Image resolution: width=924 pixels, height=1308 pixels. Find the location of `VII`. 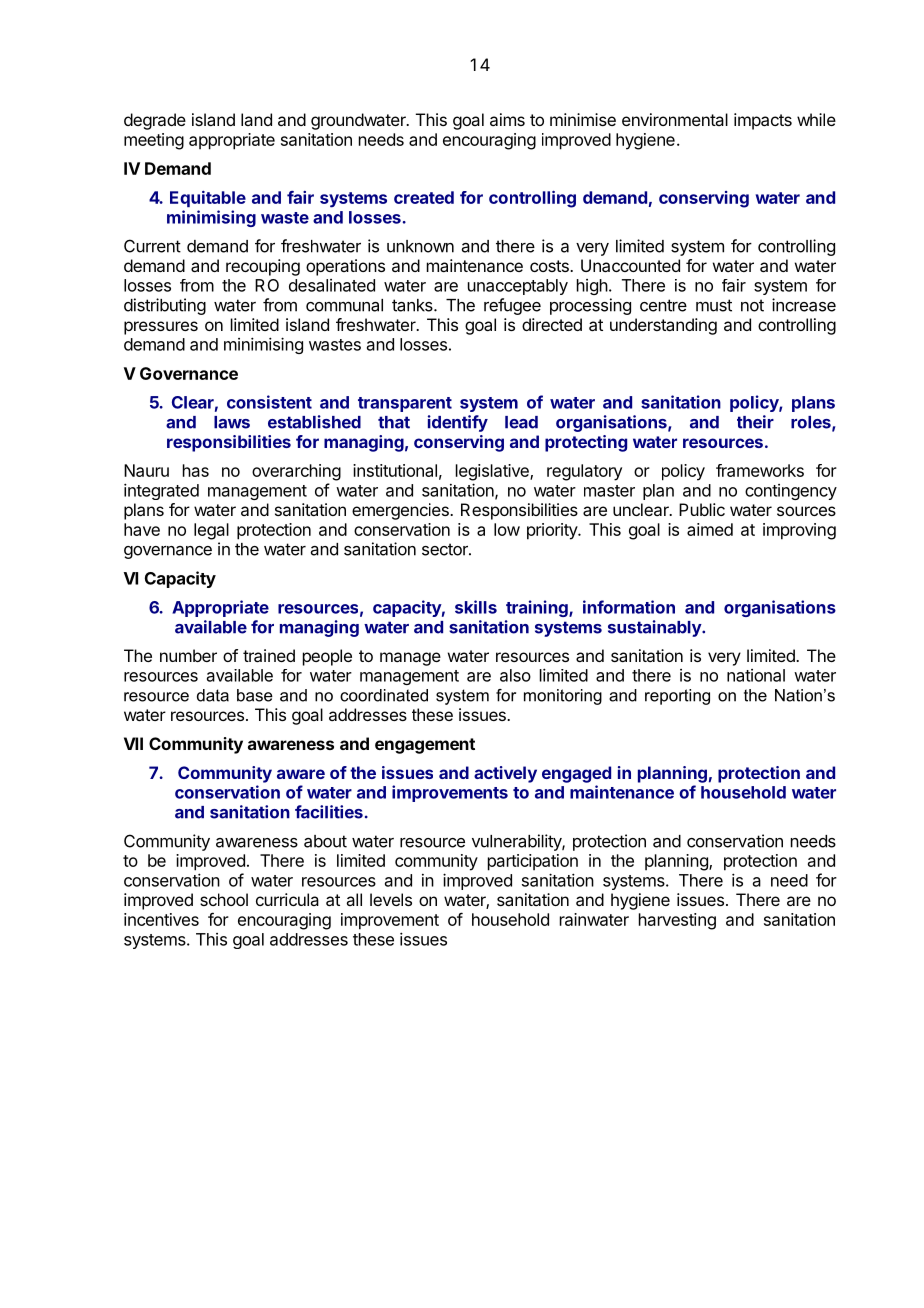

VII is located at coordinates (133, 743).
